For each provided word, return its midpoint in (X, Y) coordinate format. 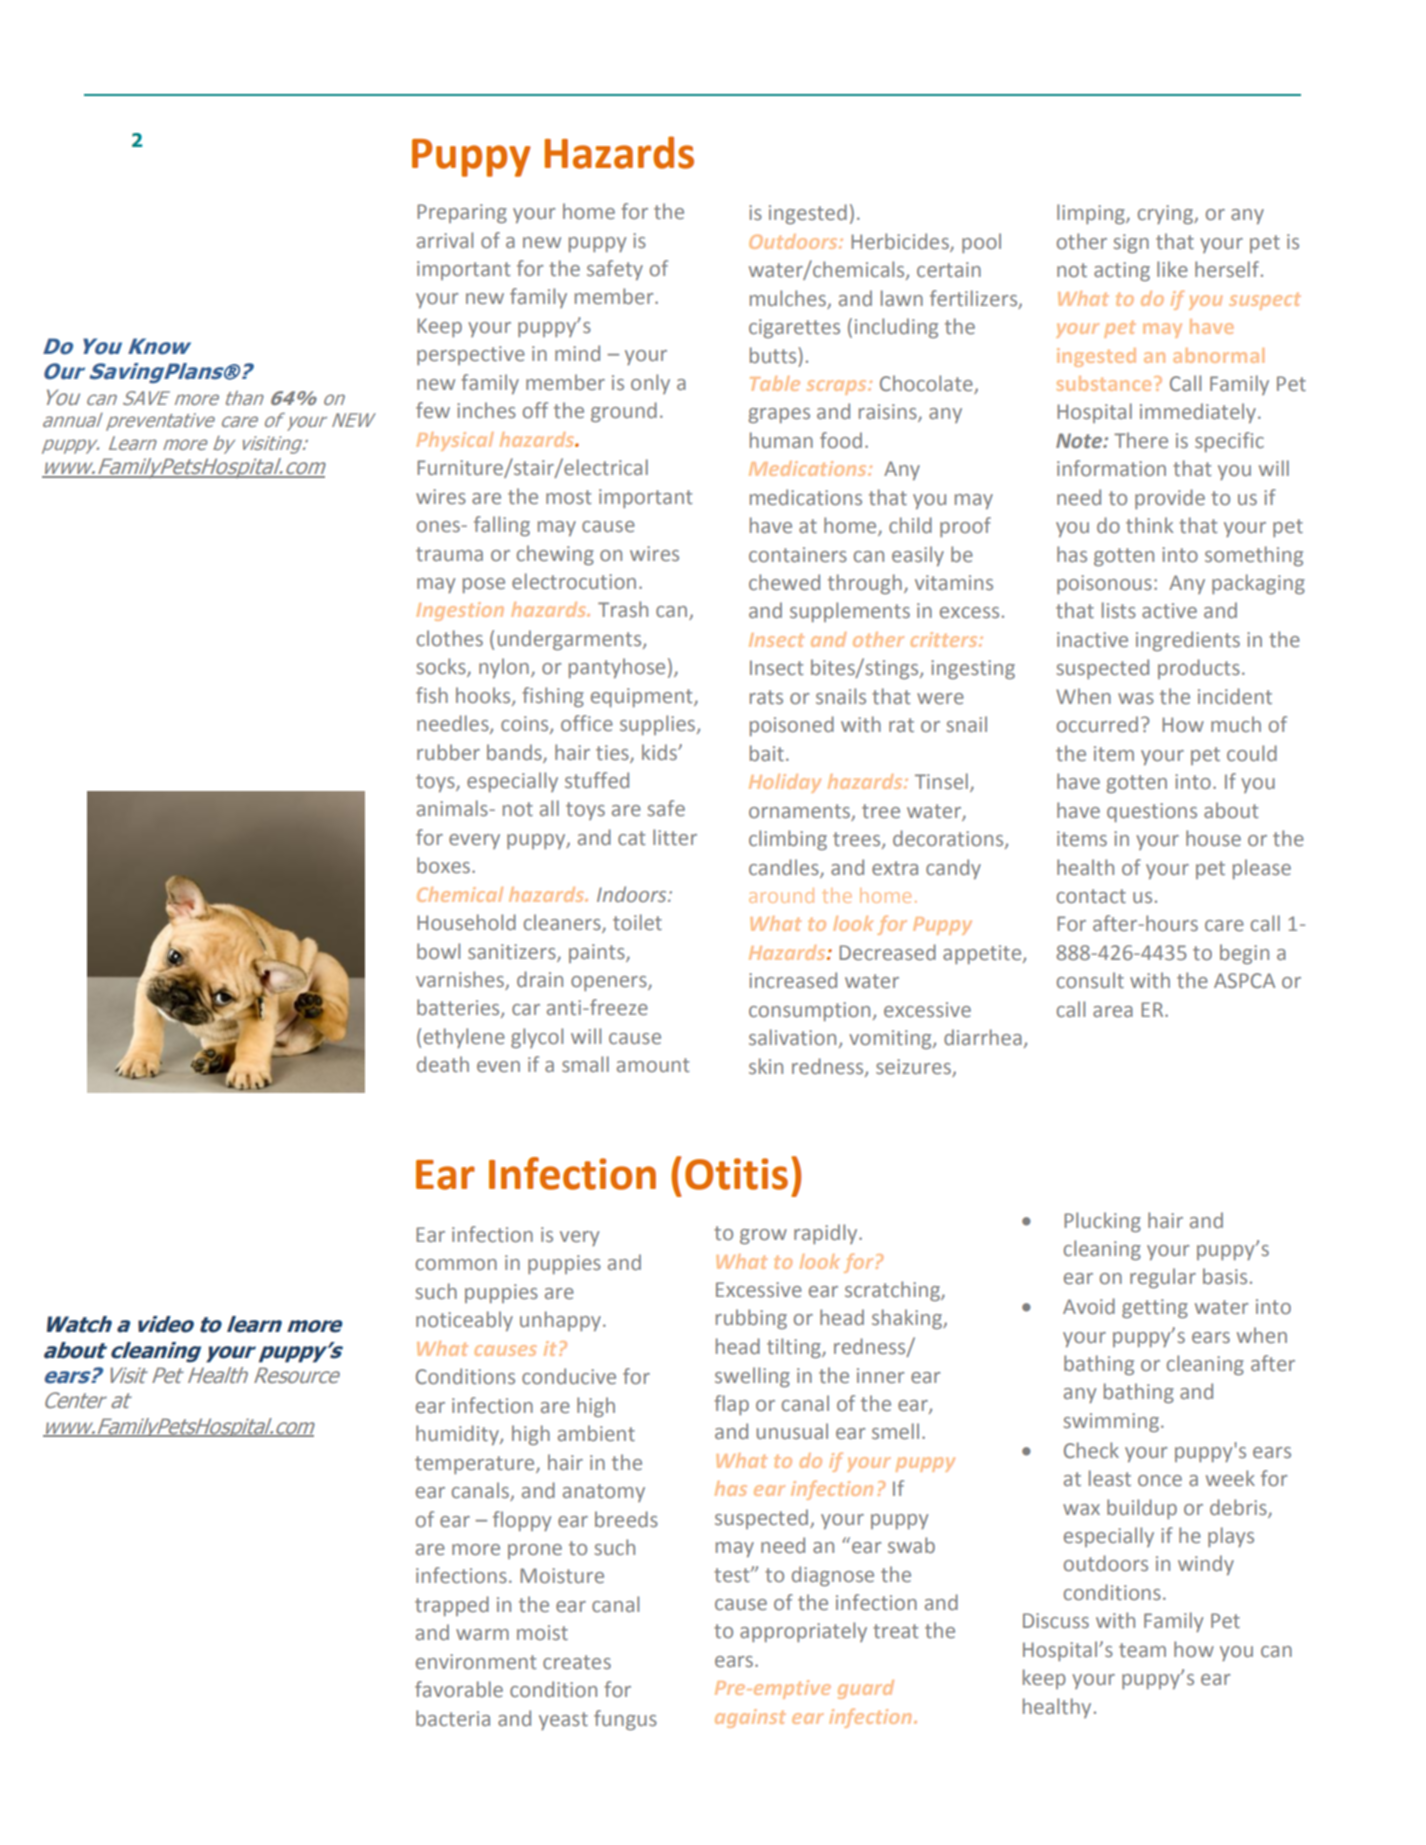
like (1172, 269)
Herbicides (901, 242)
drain (540, 979)
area (1113, 1011)
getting (1155, 1308)
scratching (893, 1291)
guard (866, 1689)
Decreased (887, 952)
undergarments (571, 640)
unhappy (562, 1321)
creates (577, 1662)
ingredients (1188, 641)
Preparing (462, 213)
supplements (850, 612)
